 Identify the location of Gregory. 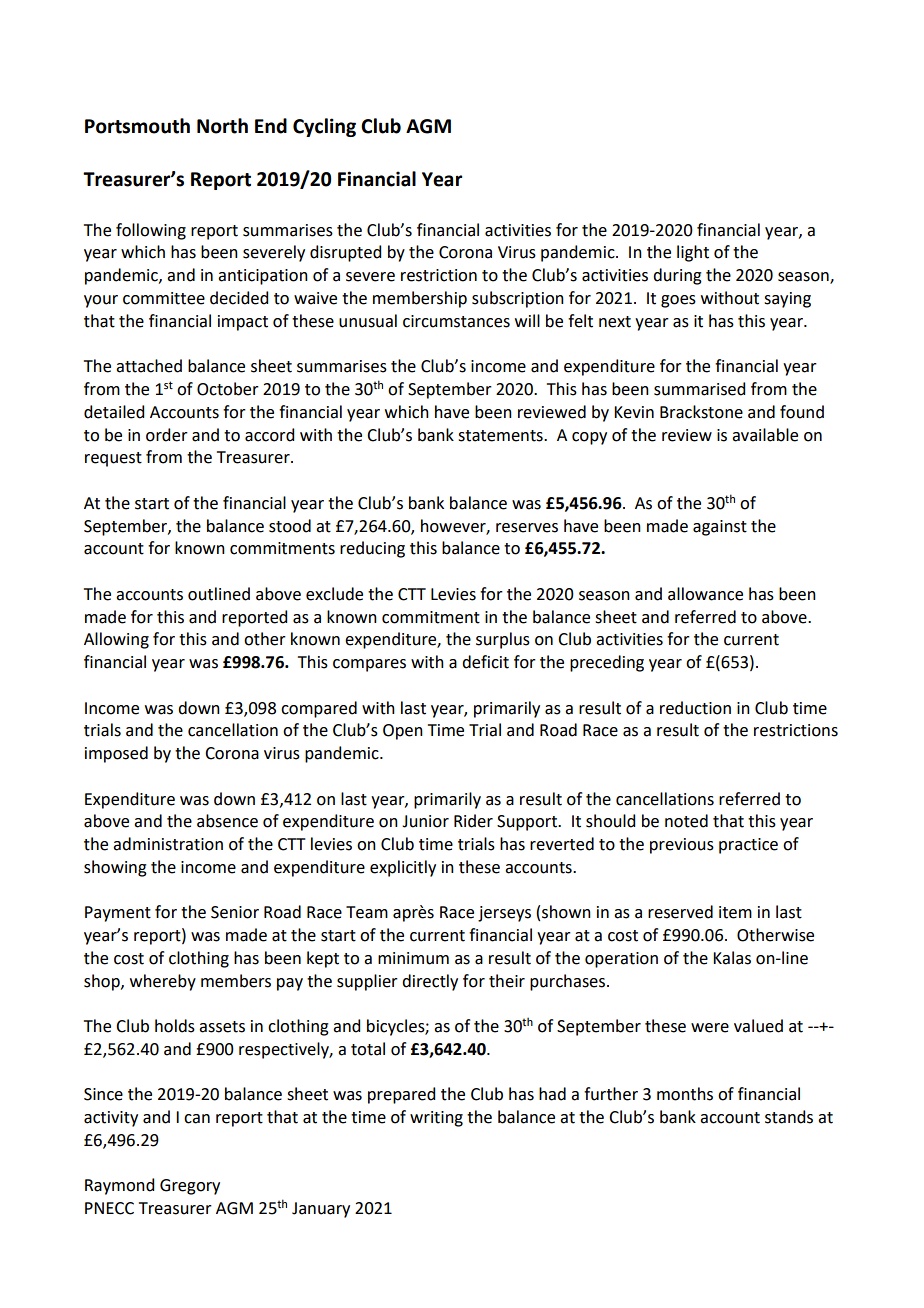
(190, 1187).
